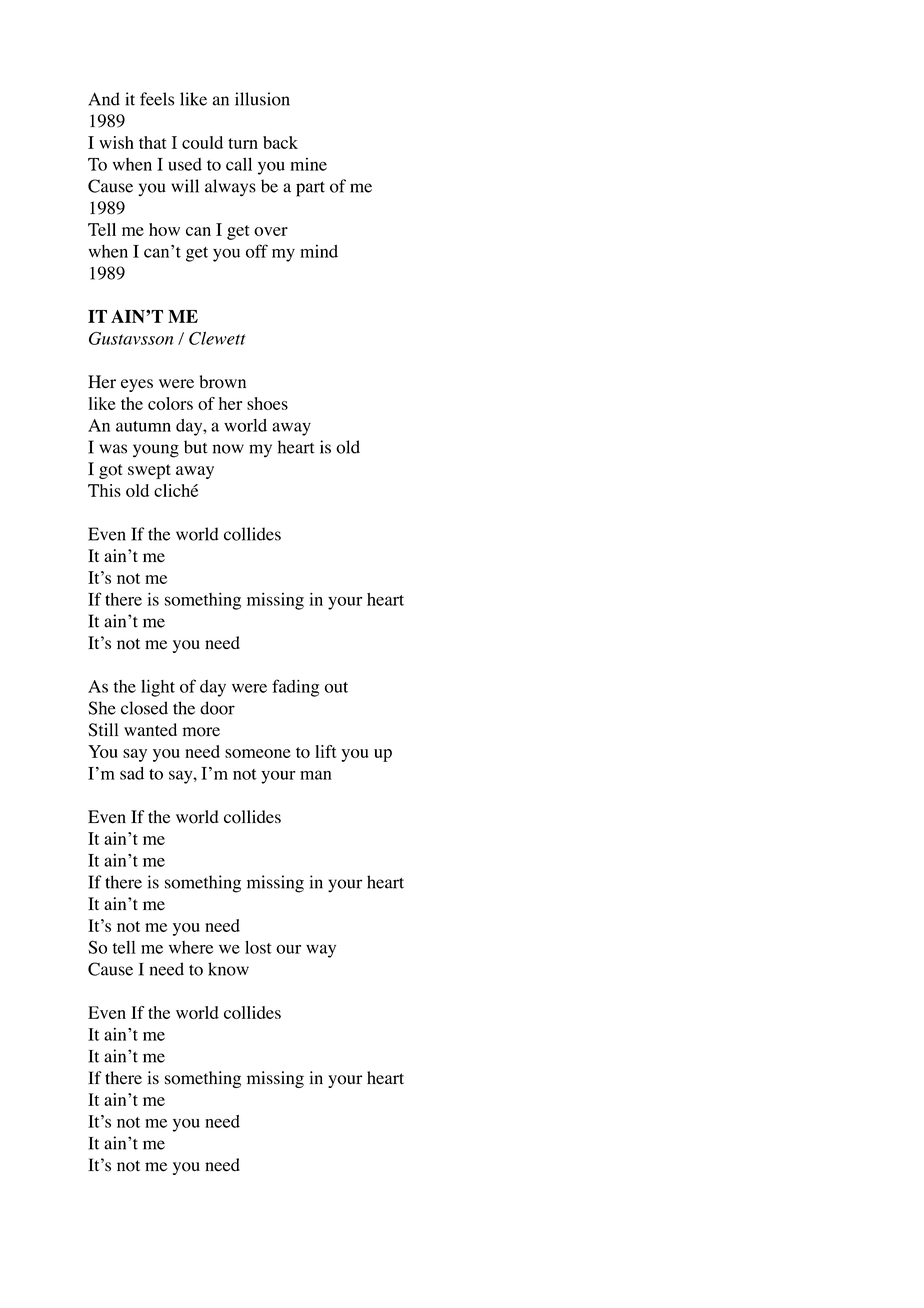 This page has height=1308, width=924. What do you see at coordinates (267, 403) in the page?
I see `shoes` at bounding box center [267, 403].
